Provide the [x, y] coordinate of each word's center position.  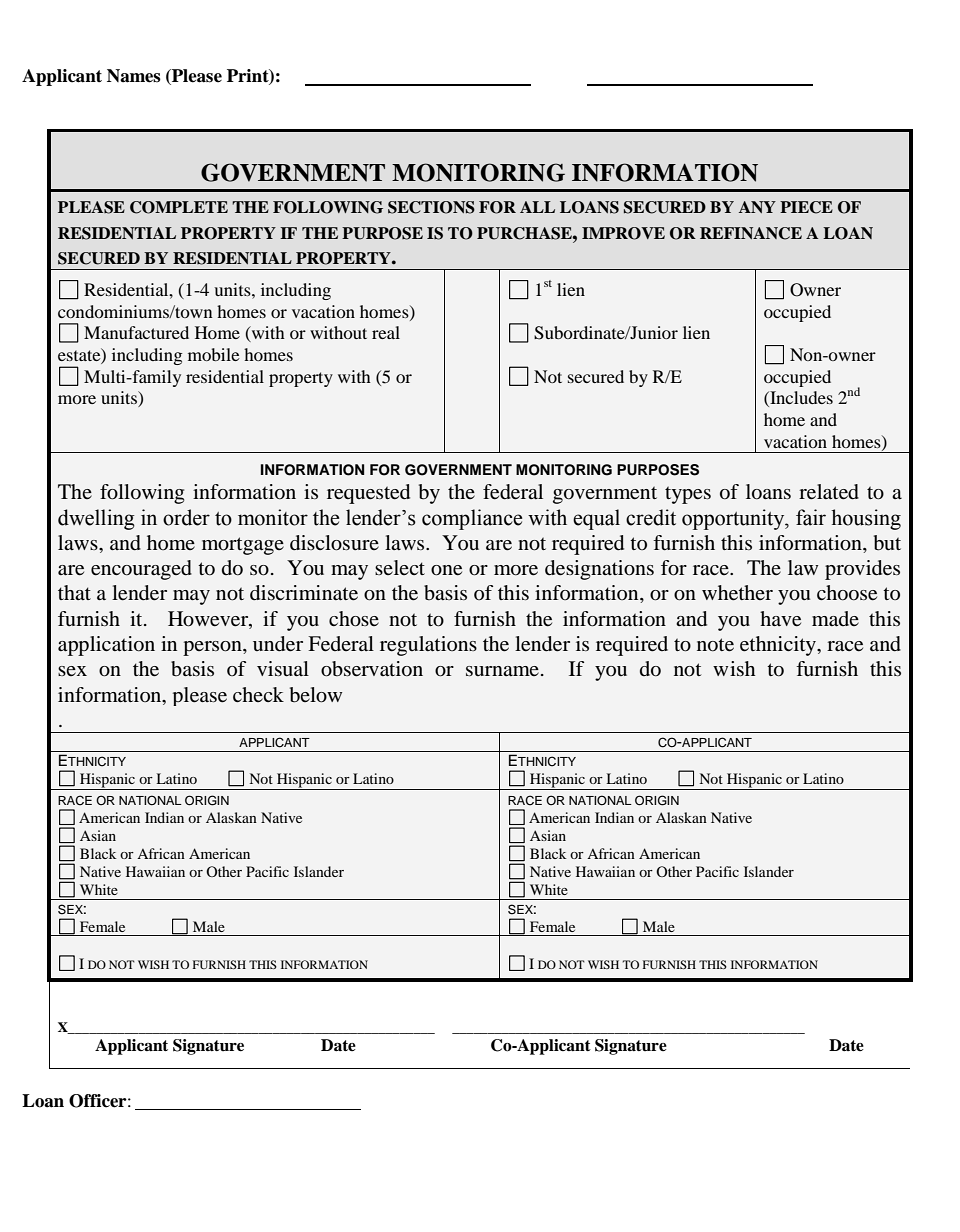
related [829, 492]
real [386, 332]
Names [134, 76]
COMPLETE [179, 207]
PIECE [806, 207]
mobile [214, 354]
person [213, 648]
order [186, 517]
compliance [472, 519]
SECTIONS [431, 207]
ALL [537, 207]
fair [811, 517]
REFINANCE [751, 233]
